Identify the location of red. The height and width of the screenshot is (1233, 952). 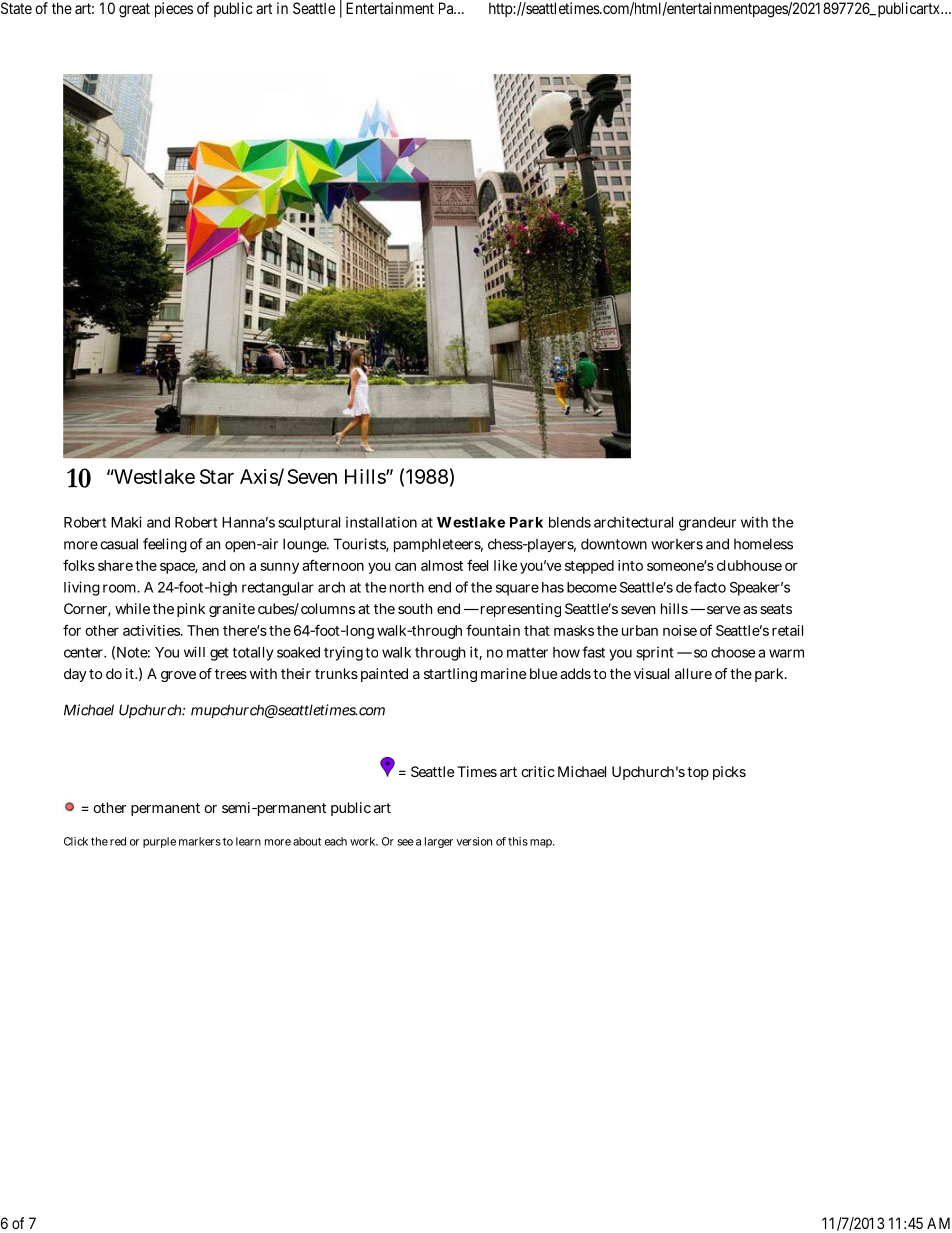
(118, 841).
